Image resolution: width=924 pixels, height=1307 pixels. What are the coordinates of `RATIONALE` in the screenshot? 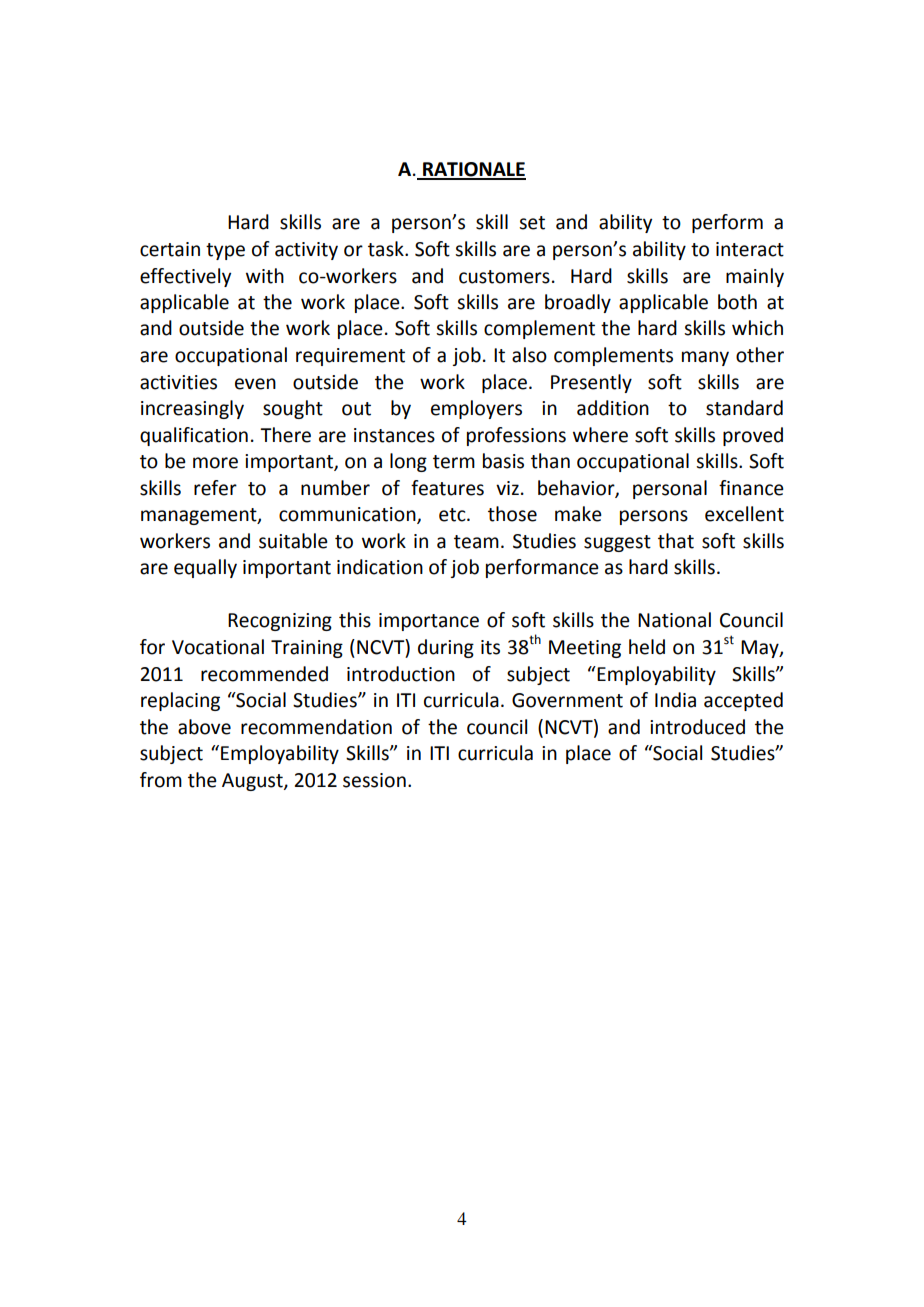 It's located at (473, 170).
